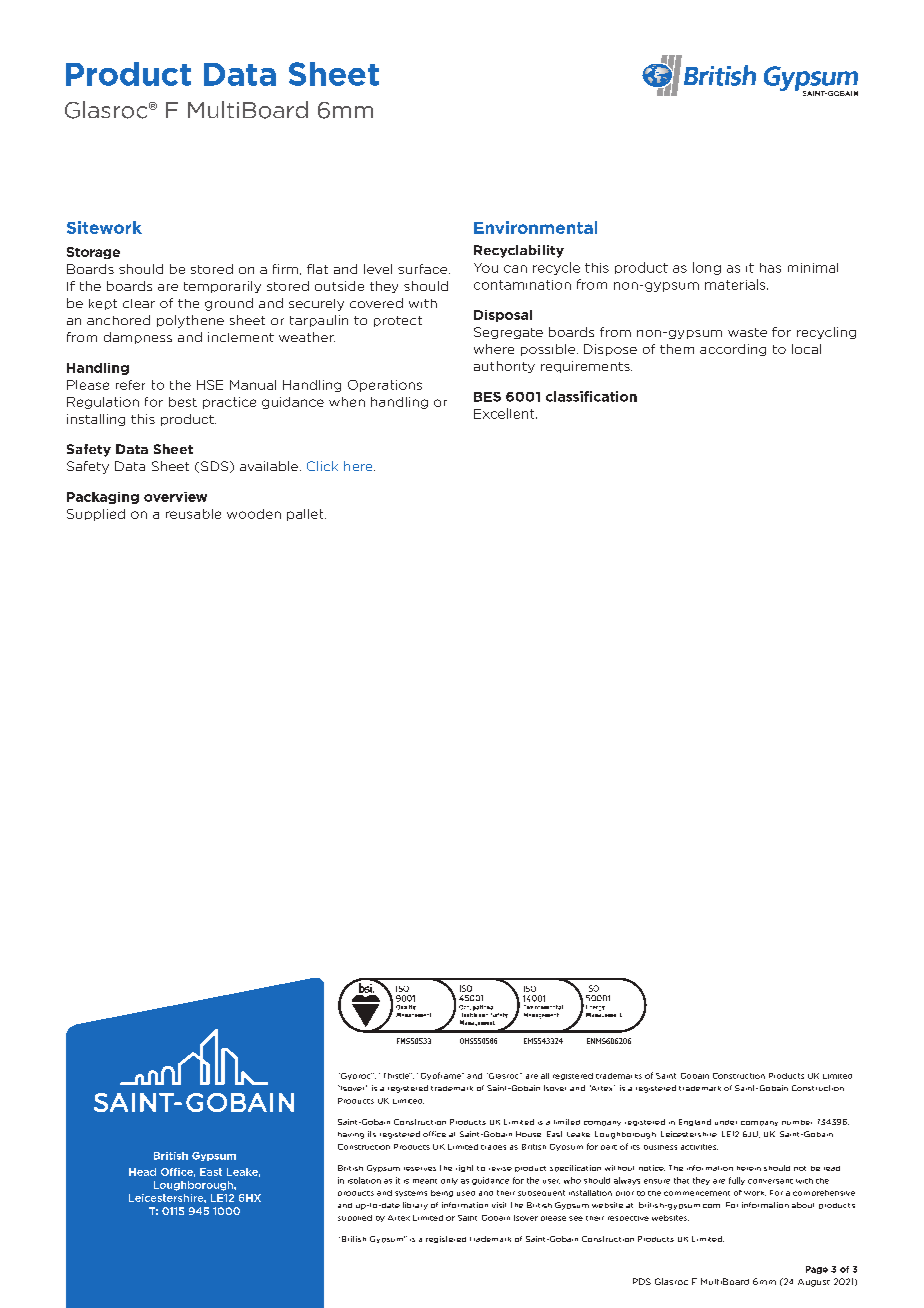  What do you see at coordinates (193, 514) in the page?
I see `reusable` at bounding box center [193, 514].
